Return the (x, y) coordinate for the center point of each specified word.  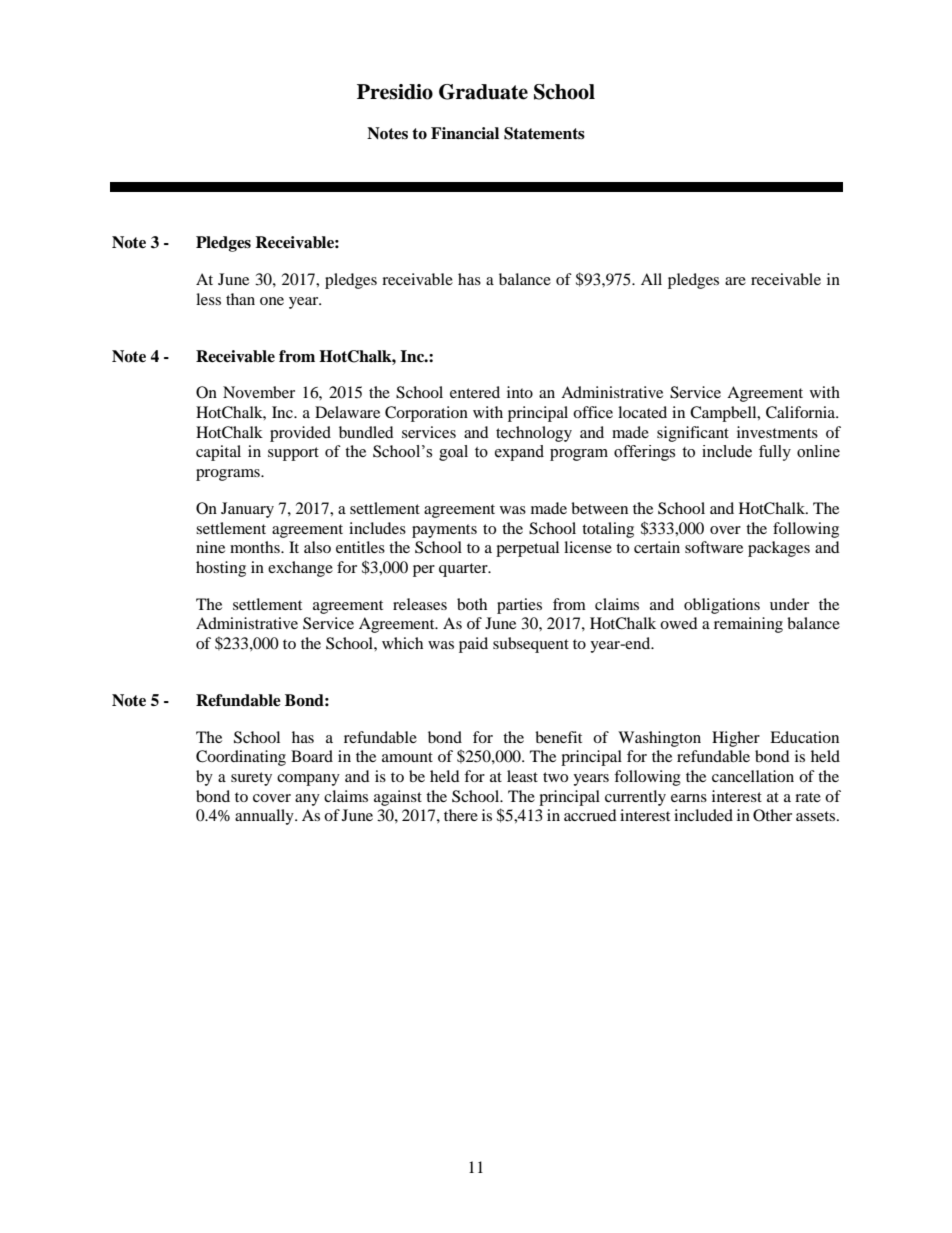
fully (775, 453)
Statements (544, 133)
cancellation (753, 776)
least (522, 776)
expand (519, 453)
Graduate (483, 92)
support (293, 454)
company (308, 780)
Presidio (395, 92)
